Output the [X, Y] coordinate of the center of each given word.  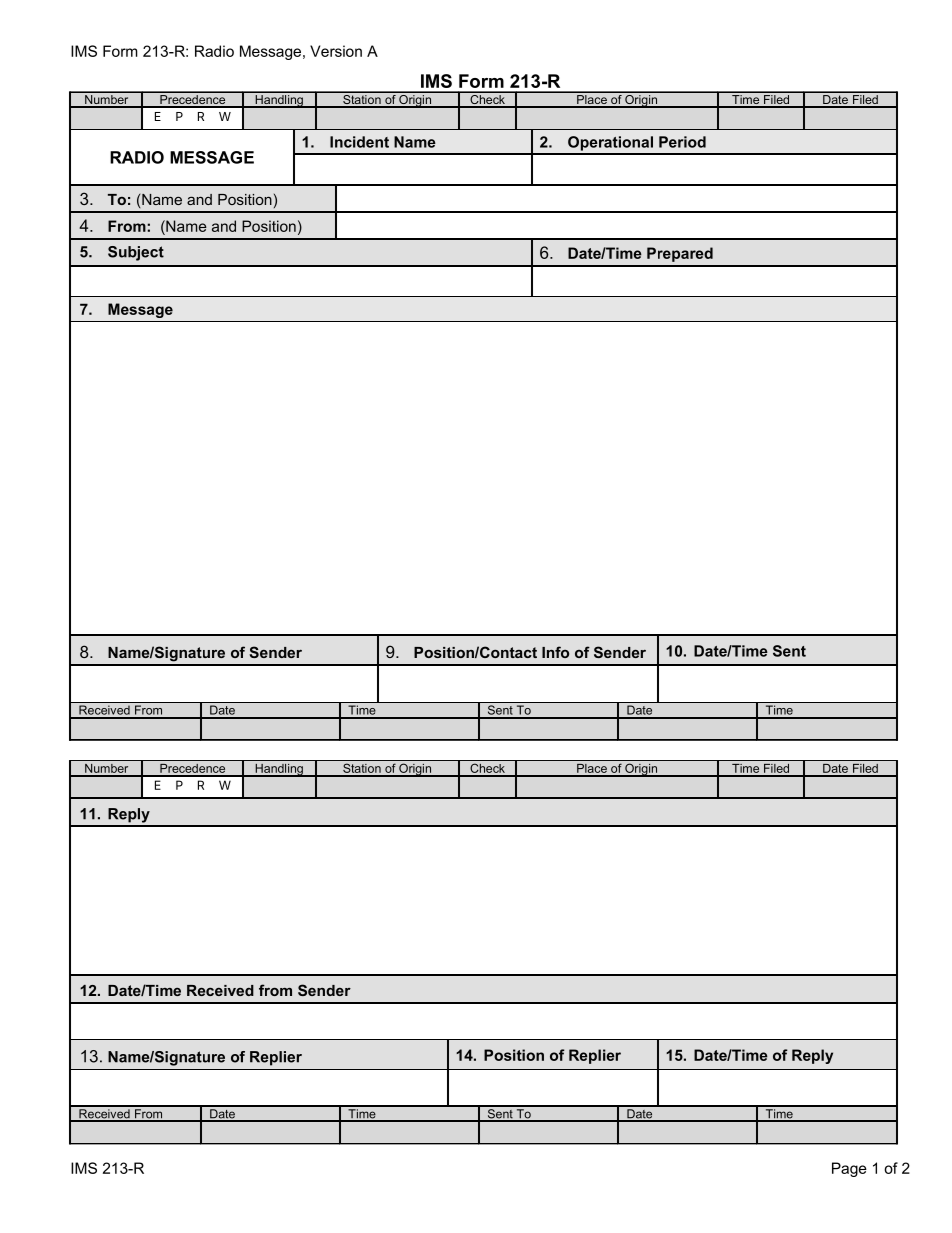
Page [849, 1169]
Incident [359, 142]
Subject [136, 253]
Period [682, 142]
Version [336, 51]
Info [555, 652]
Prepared [680, 254]
